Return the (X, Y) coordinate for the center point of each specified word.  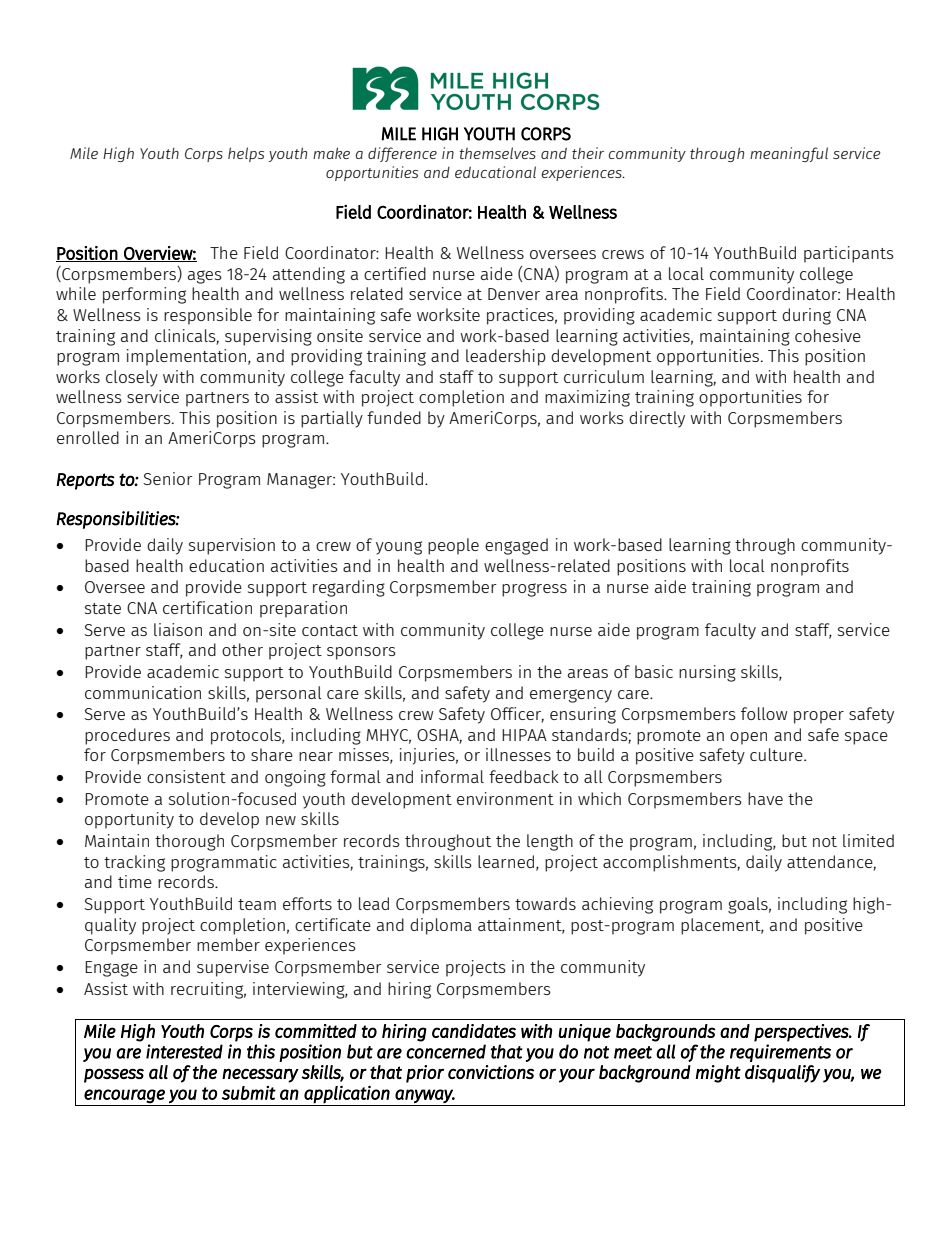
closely (132, 378)
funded (394, 417)
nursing (707, 673)
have (765, 798)
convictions (491, 1072)
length (550, 842)
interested (184, 1051)
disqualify (782, 1074)
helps (246, 154)
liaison (178, 629)
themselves (497, 153)
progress (534, 590)
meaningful (789, 154)
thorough (189, 842)
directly (657, 419)
